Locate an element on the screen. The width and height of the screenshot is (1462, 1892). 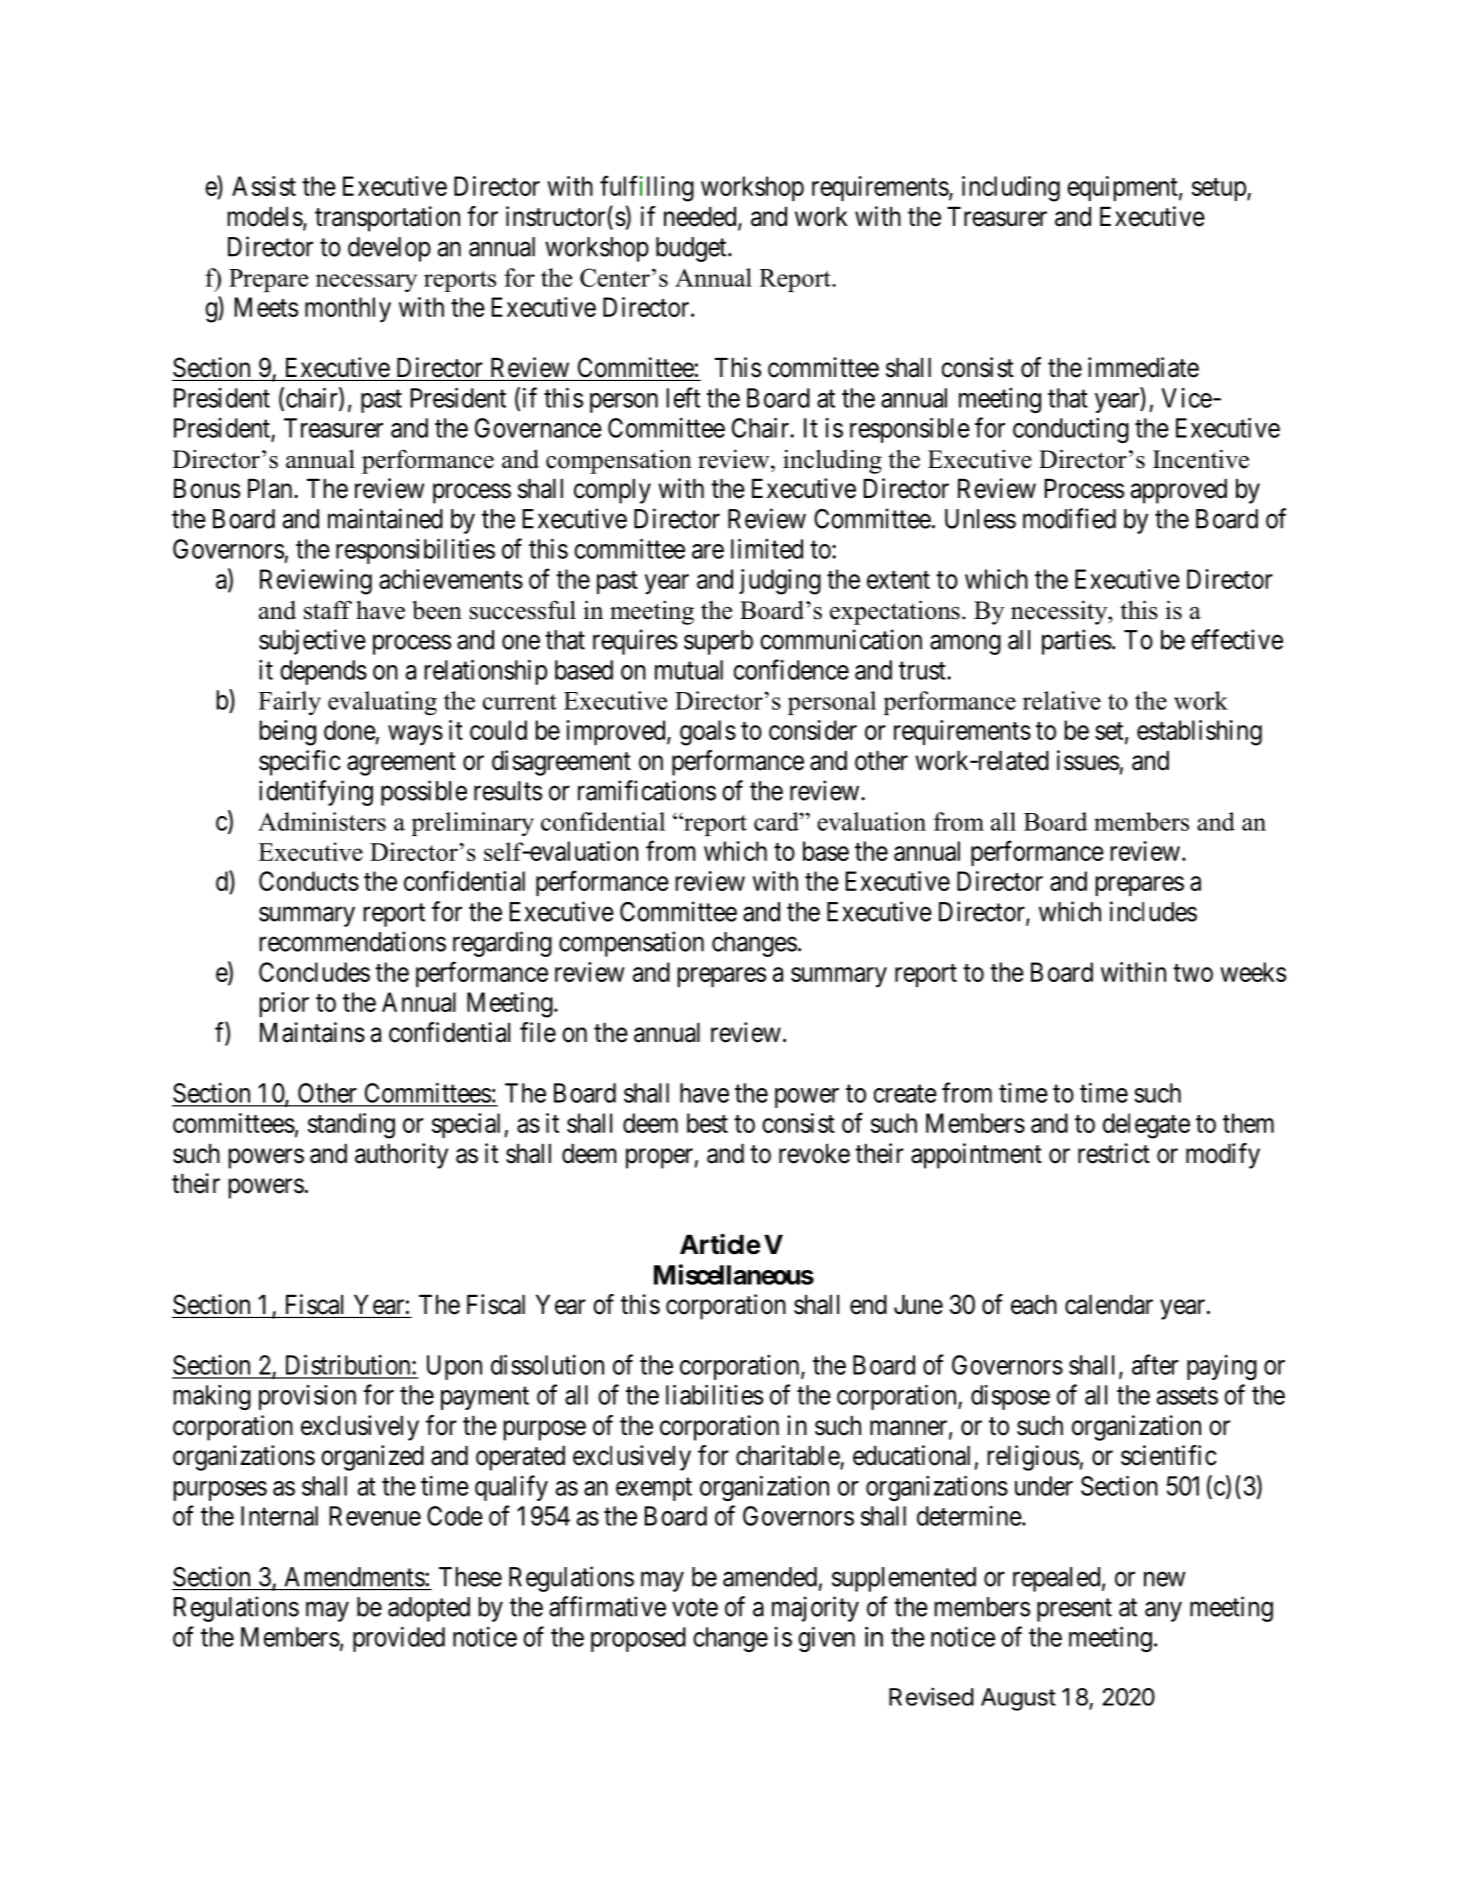
judging is located at coordinates (780, 582).
